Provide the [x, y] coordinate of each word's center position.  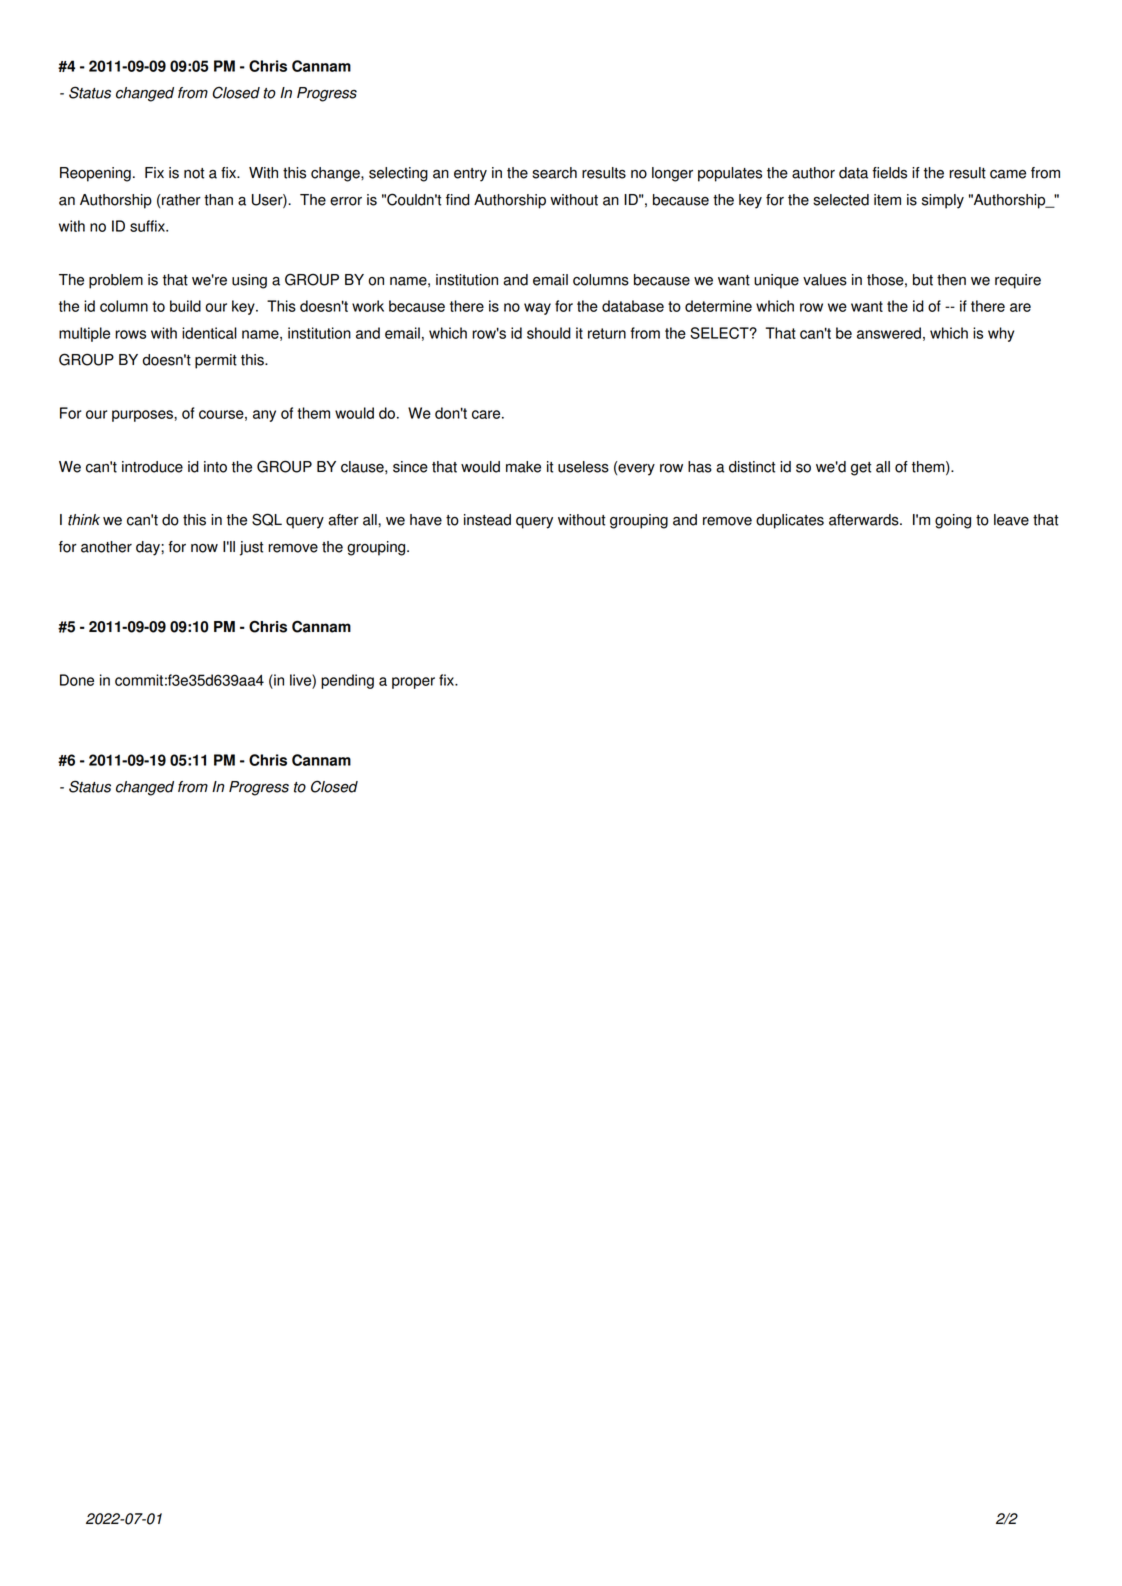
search [554, 173]
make [523, 467]
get [861, 469]
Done [77, 680]
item [887, 200]
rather [180, 200]
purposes [143, 416]
